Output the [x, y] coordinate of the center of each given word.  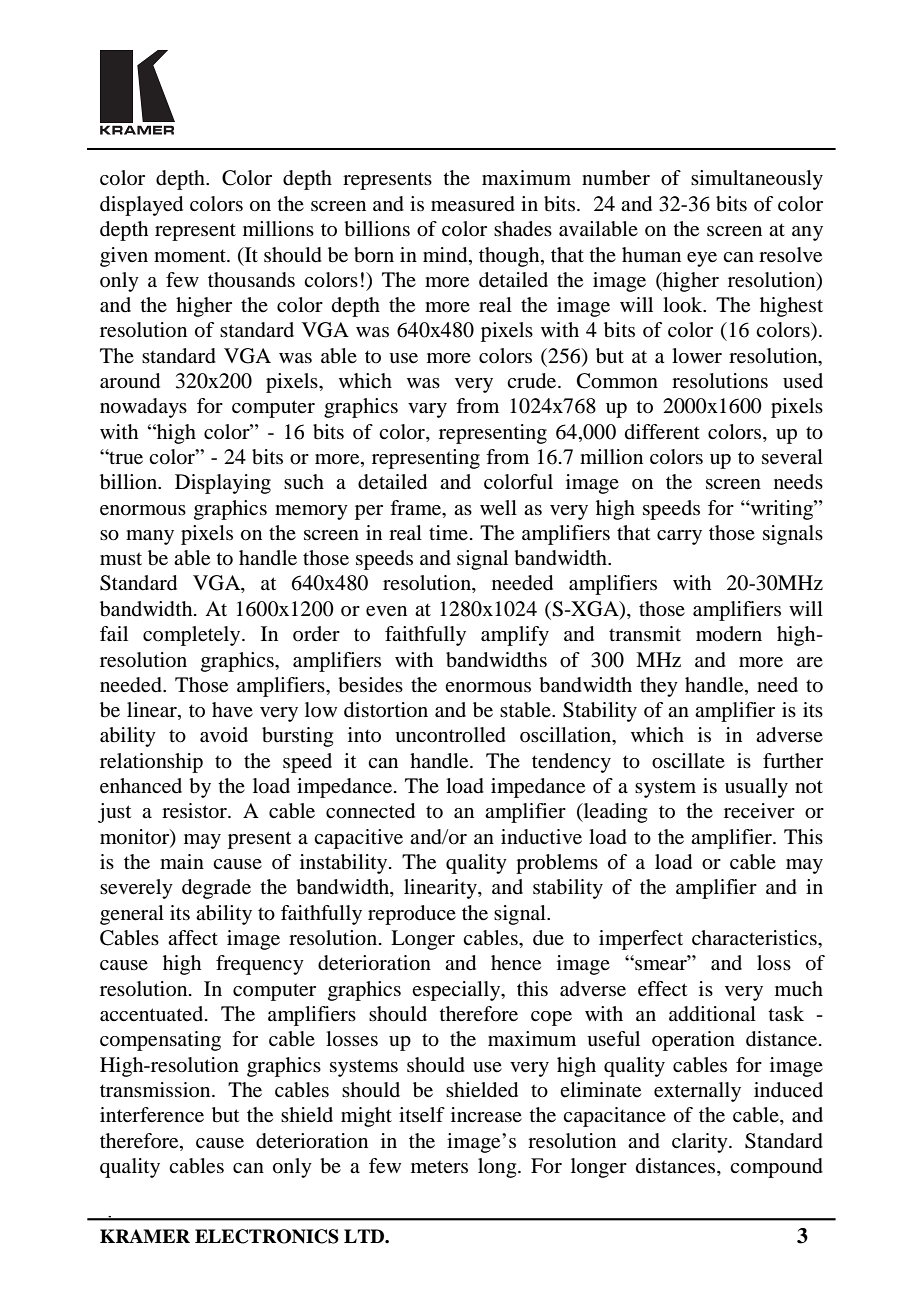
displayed [141, 206]
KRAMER [145, 1236]
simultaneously [757, 180]
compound [776, 1168]
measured [473, 204]
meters [439, 1166]
